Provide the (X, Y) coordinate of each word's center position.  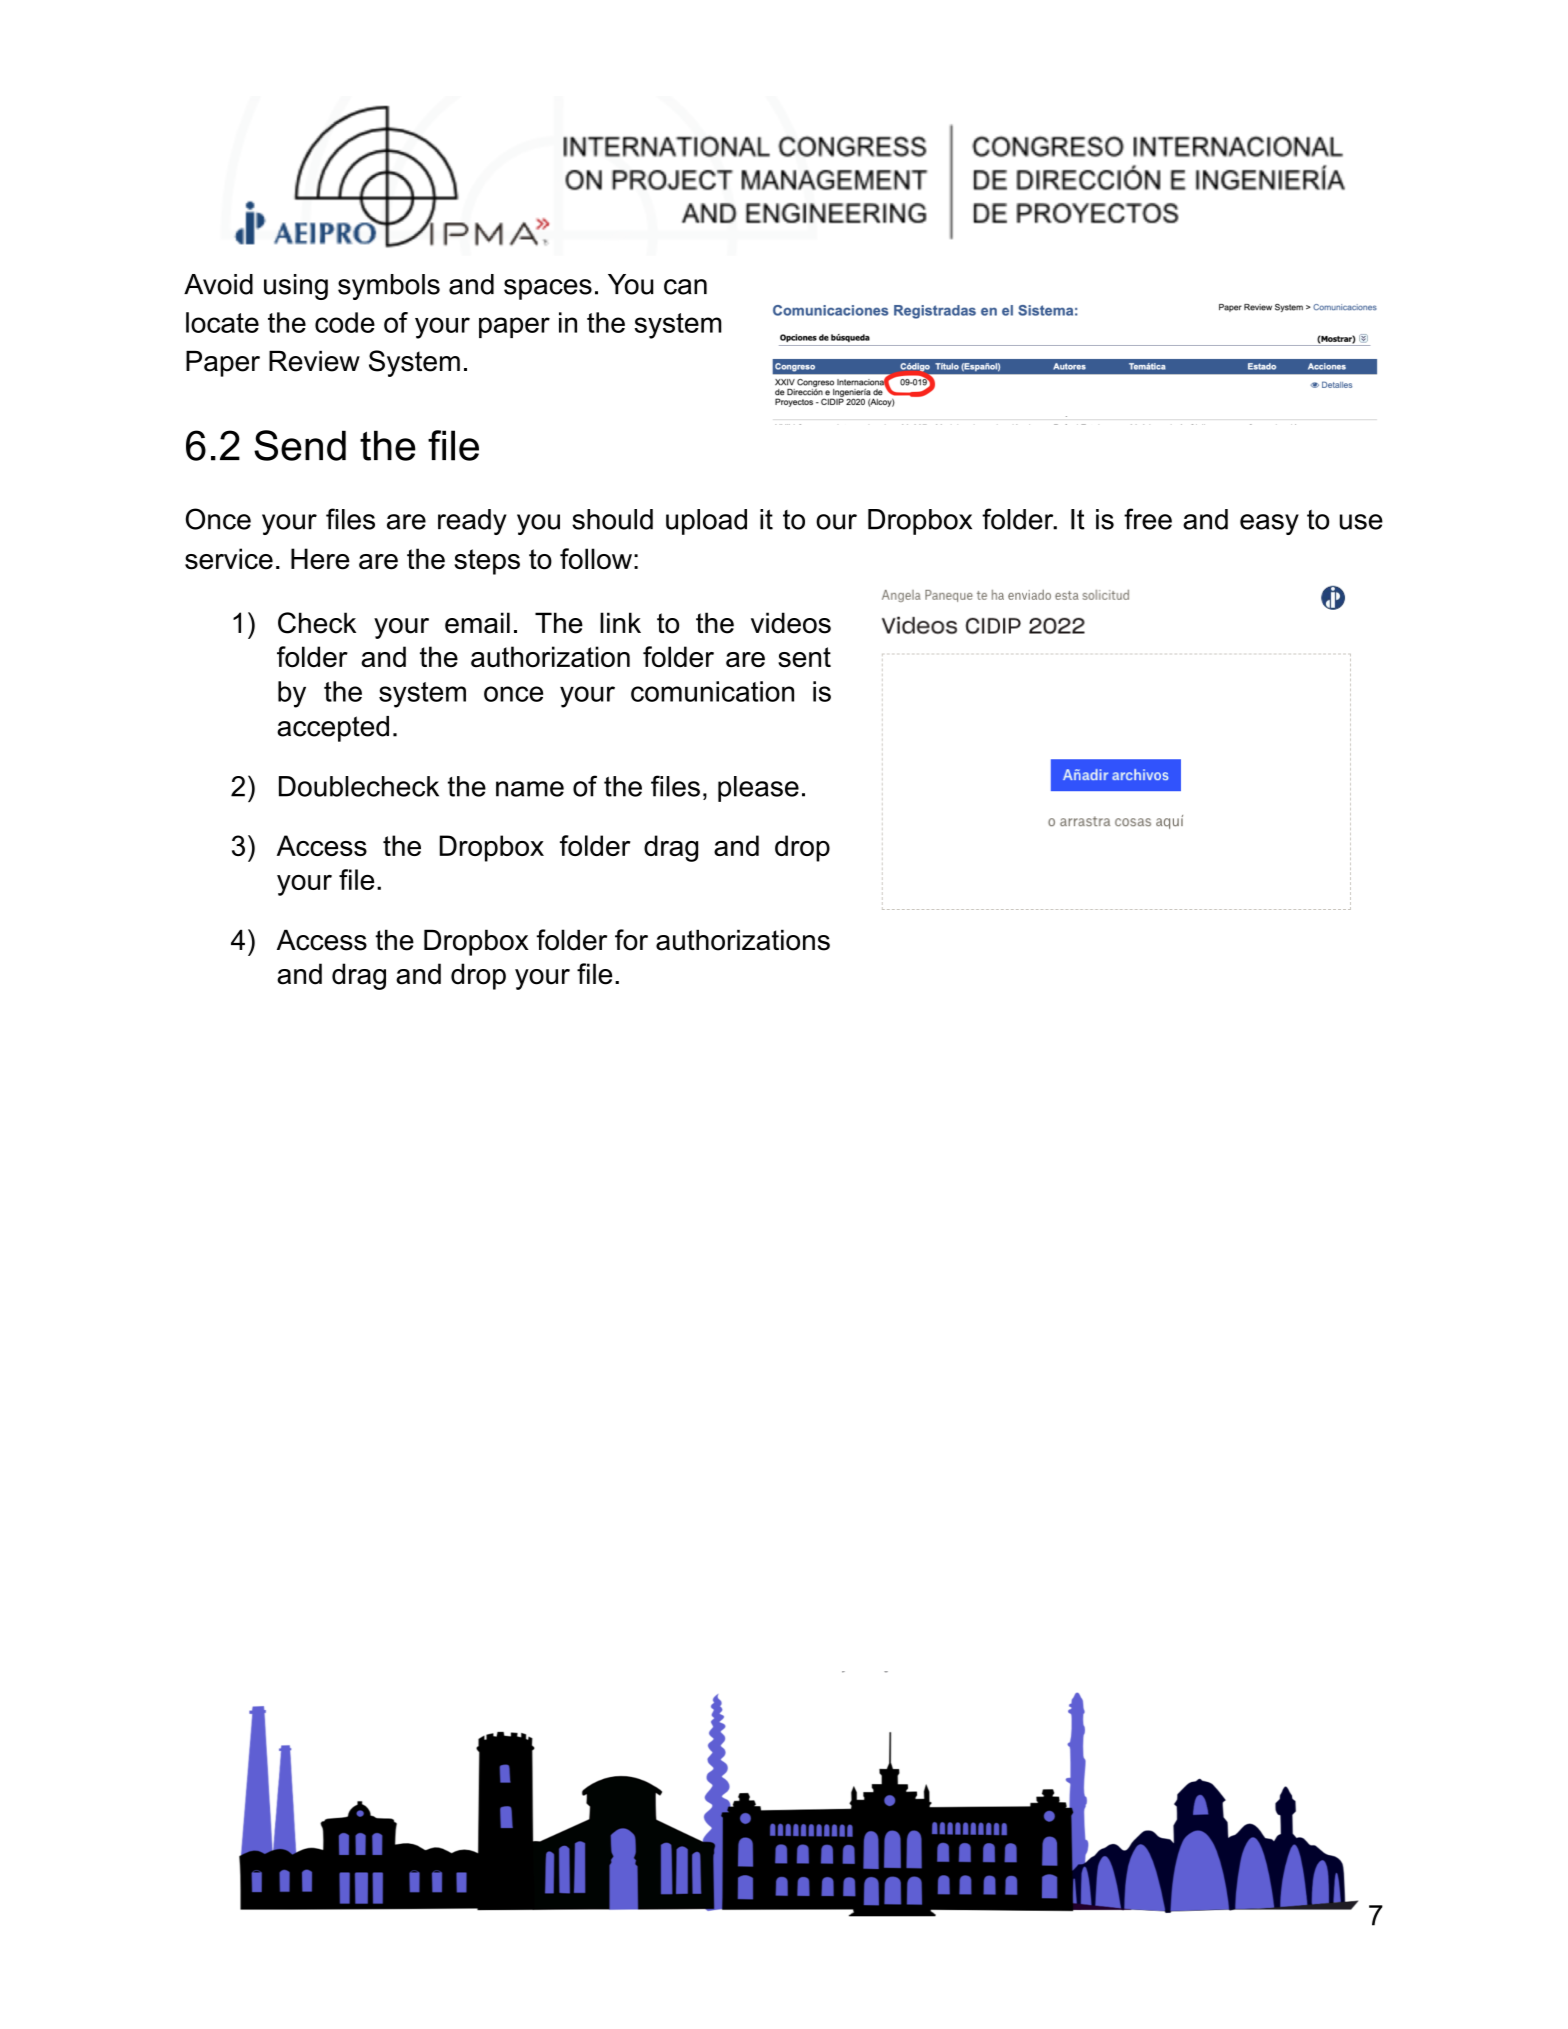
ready (472, 522)
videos (791, 623)
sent (804, 657)
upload (706, 522)
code (345, 322)
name (530, 789)
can (685, 287)
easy (1269, 524)
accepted (333, 729)
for (631, 940)
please (758, 789)
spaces (548, 289)
